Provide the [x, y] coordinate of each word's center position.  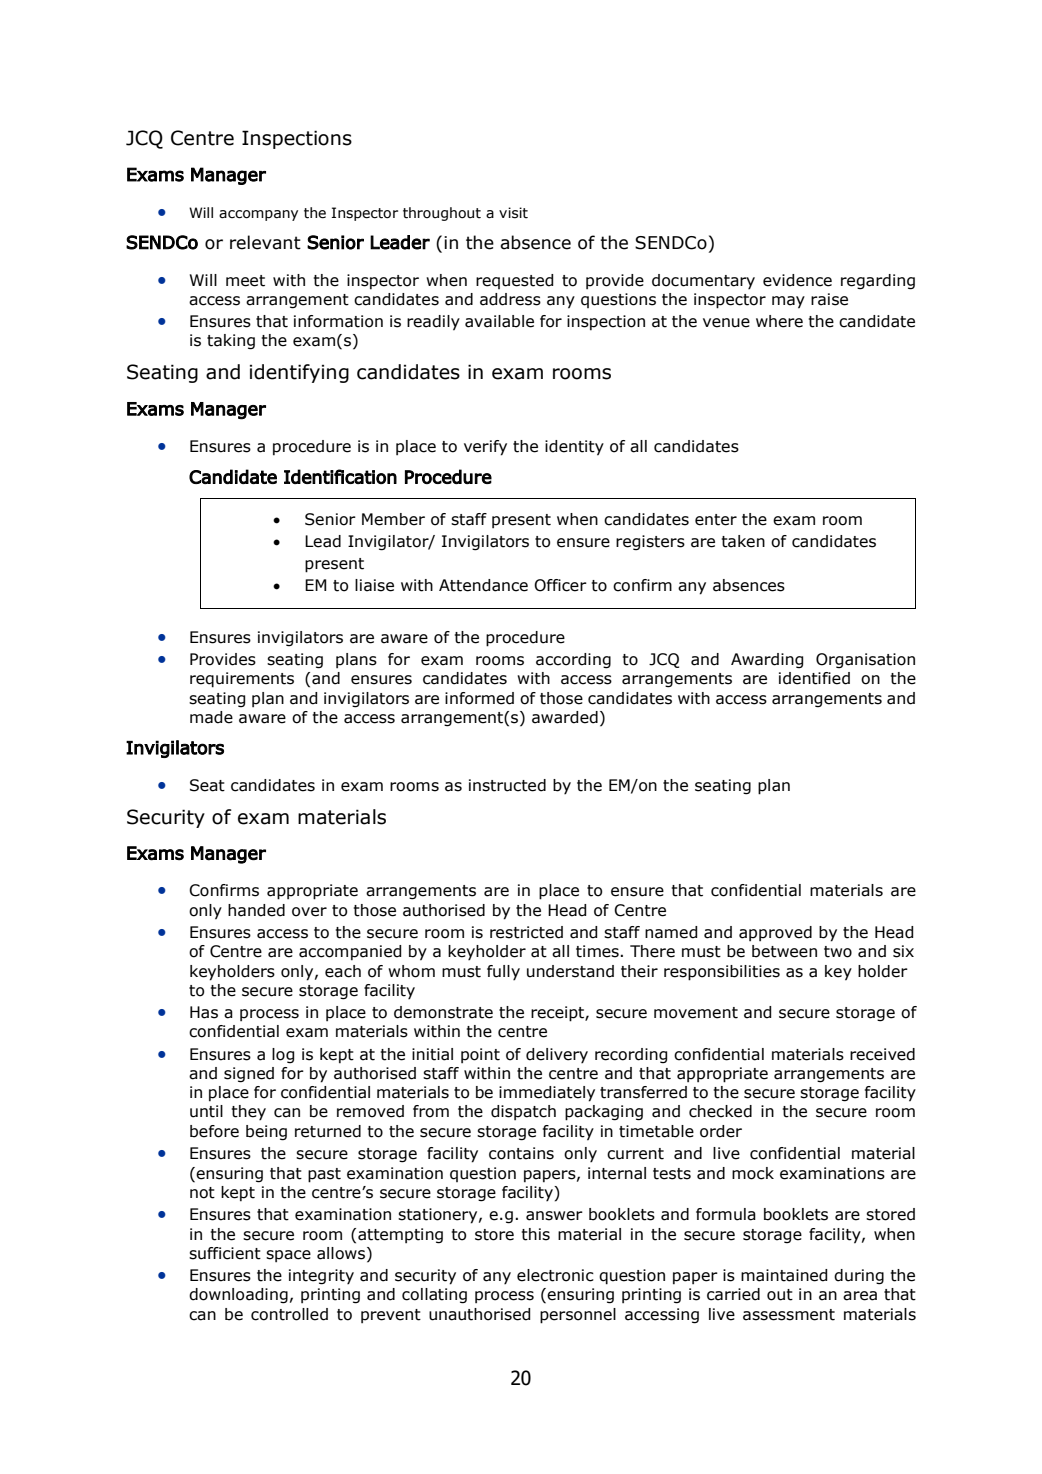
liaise [374, 585]
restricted [526, 932]
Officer [560, 585]
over [309, 912]
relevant [265, 242]
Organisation [865, 660]
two [838, 952]
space [288, 1256]
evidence [797, 280]
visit [513, 213]
